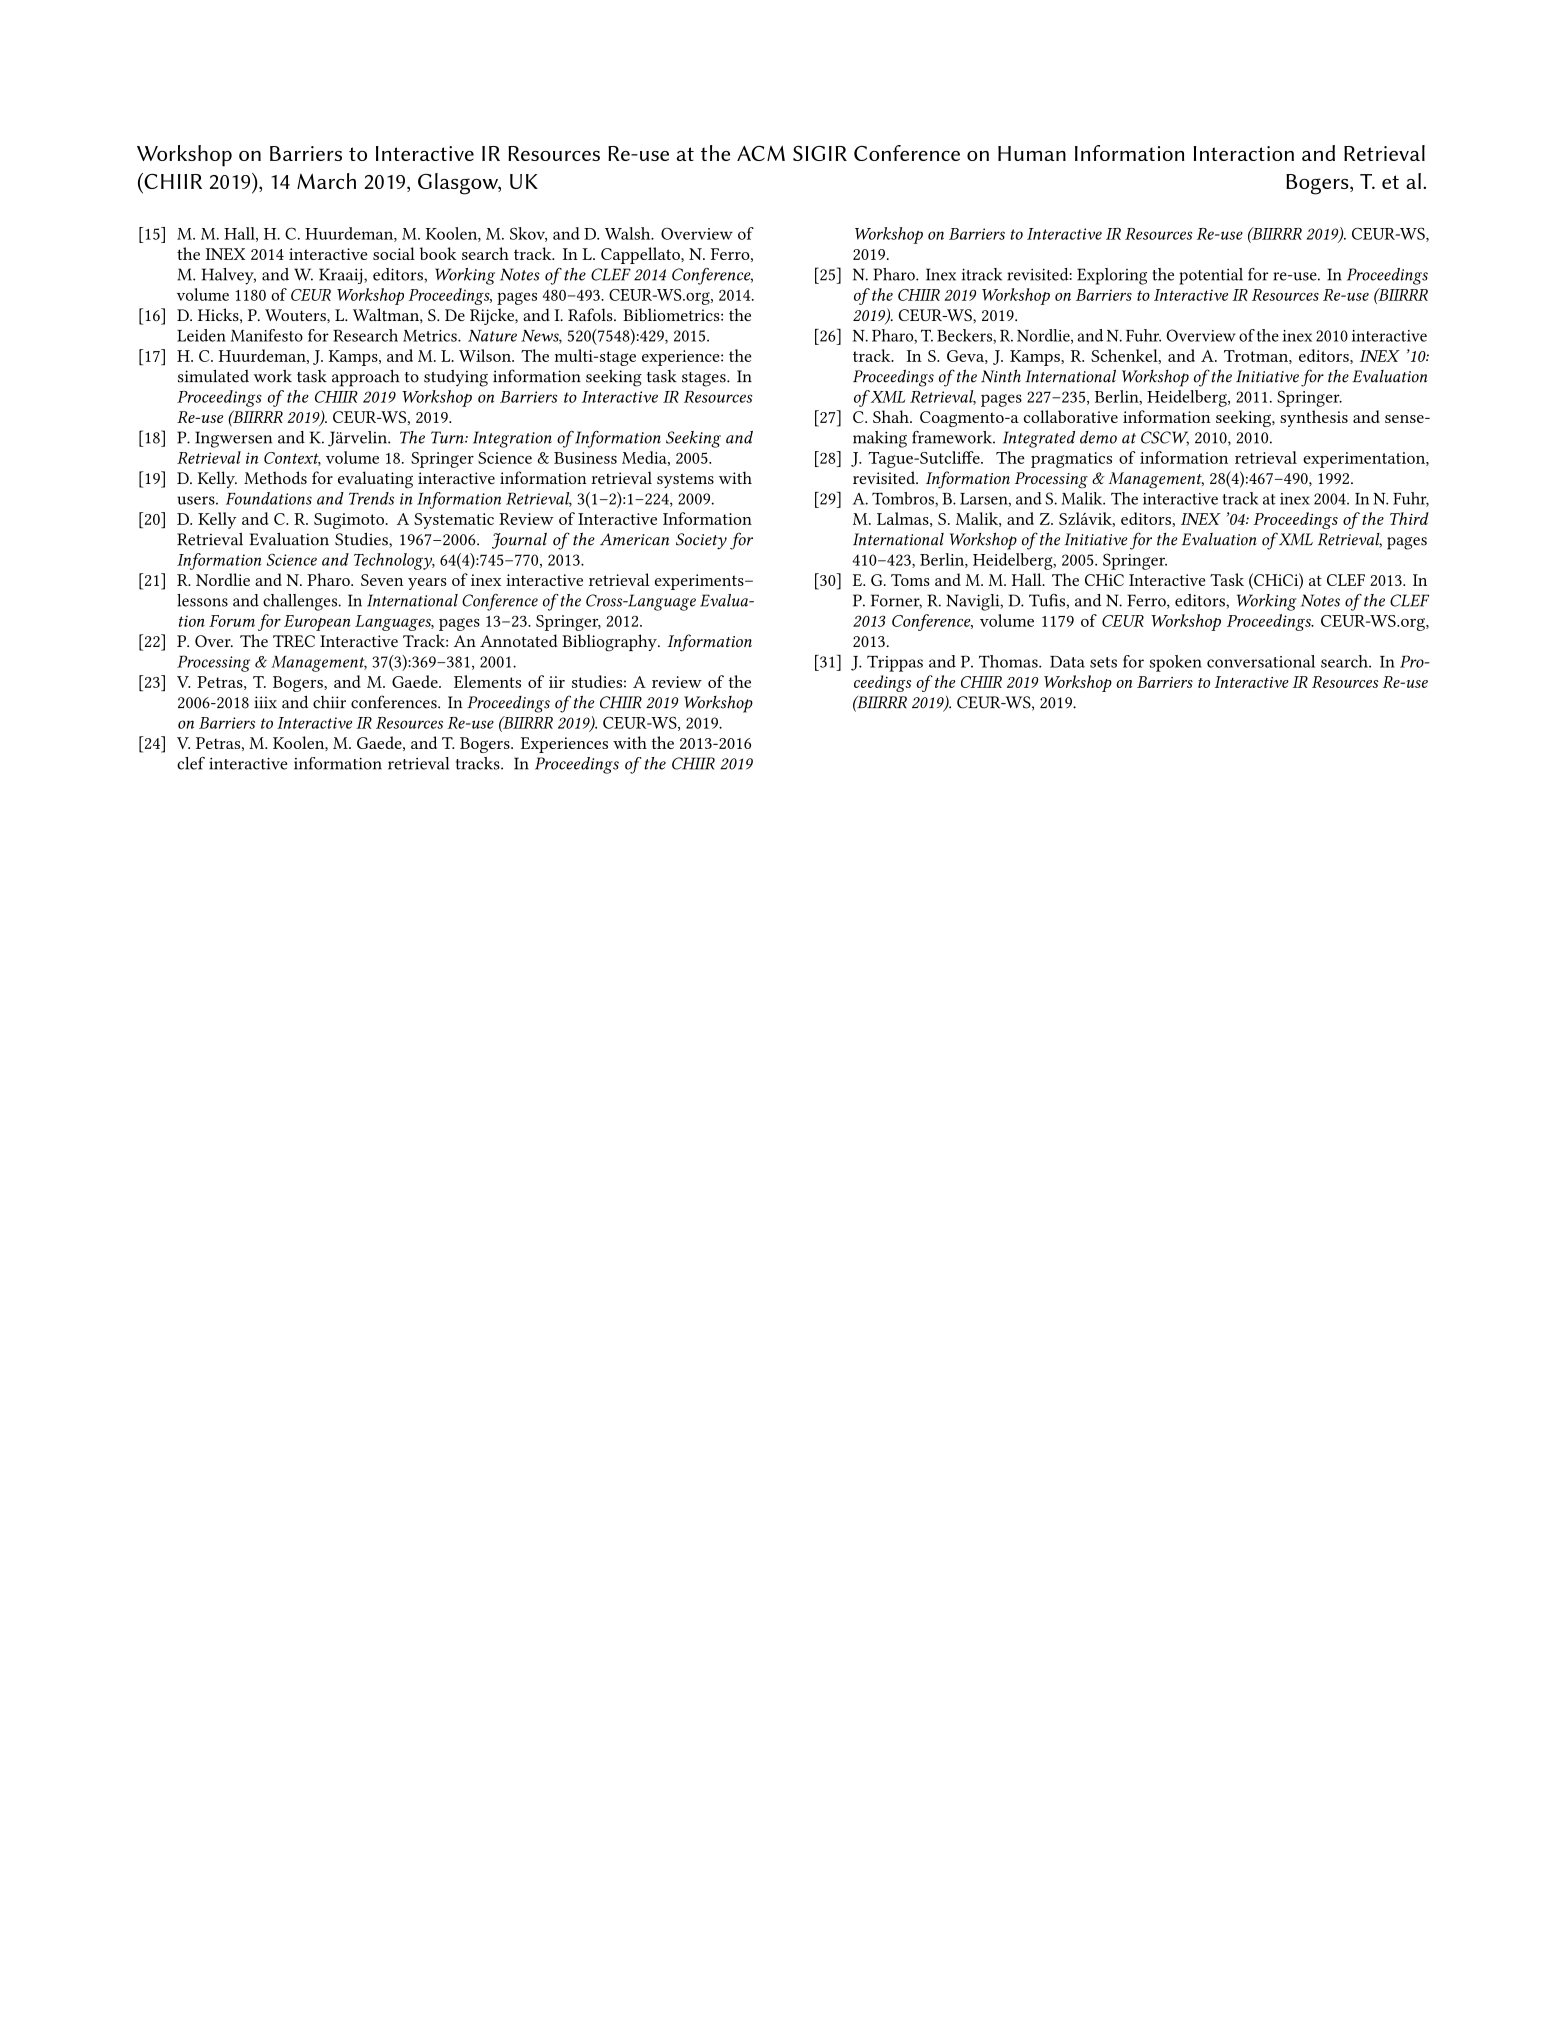 This document has height=2025, width=1565. Describe the element at coordinates (1071, 460) in the document. I see `pragmatics` at that location.
